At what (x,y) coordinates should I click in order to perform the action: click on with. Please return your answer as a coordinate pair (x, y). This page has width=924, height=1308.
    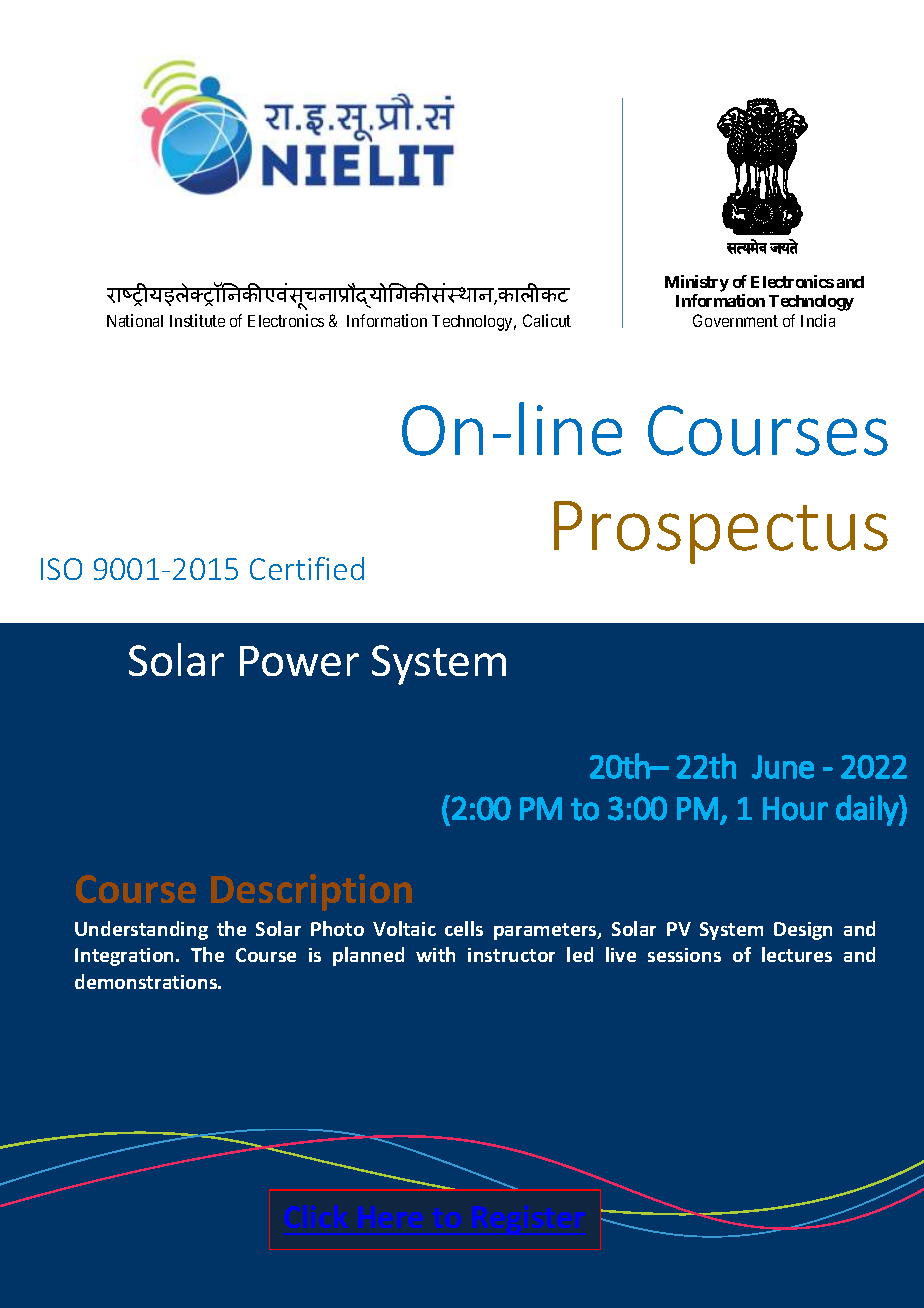
    Looking at the image, I should click on (435, 954).
